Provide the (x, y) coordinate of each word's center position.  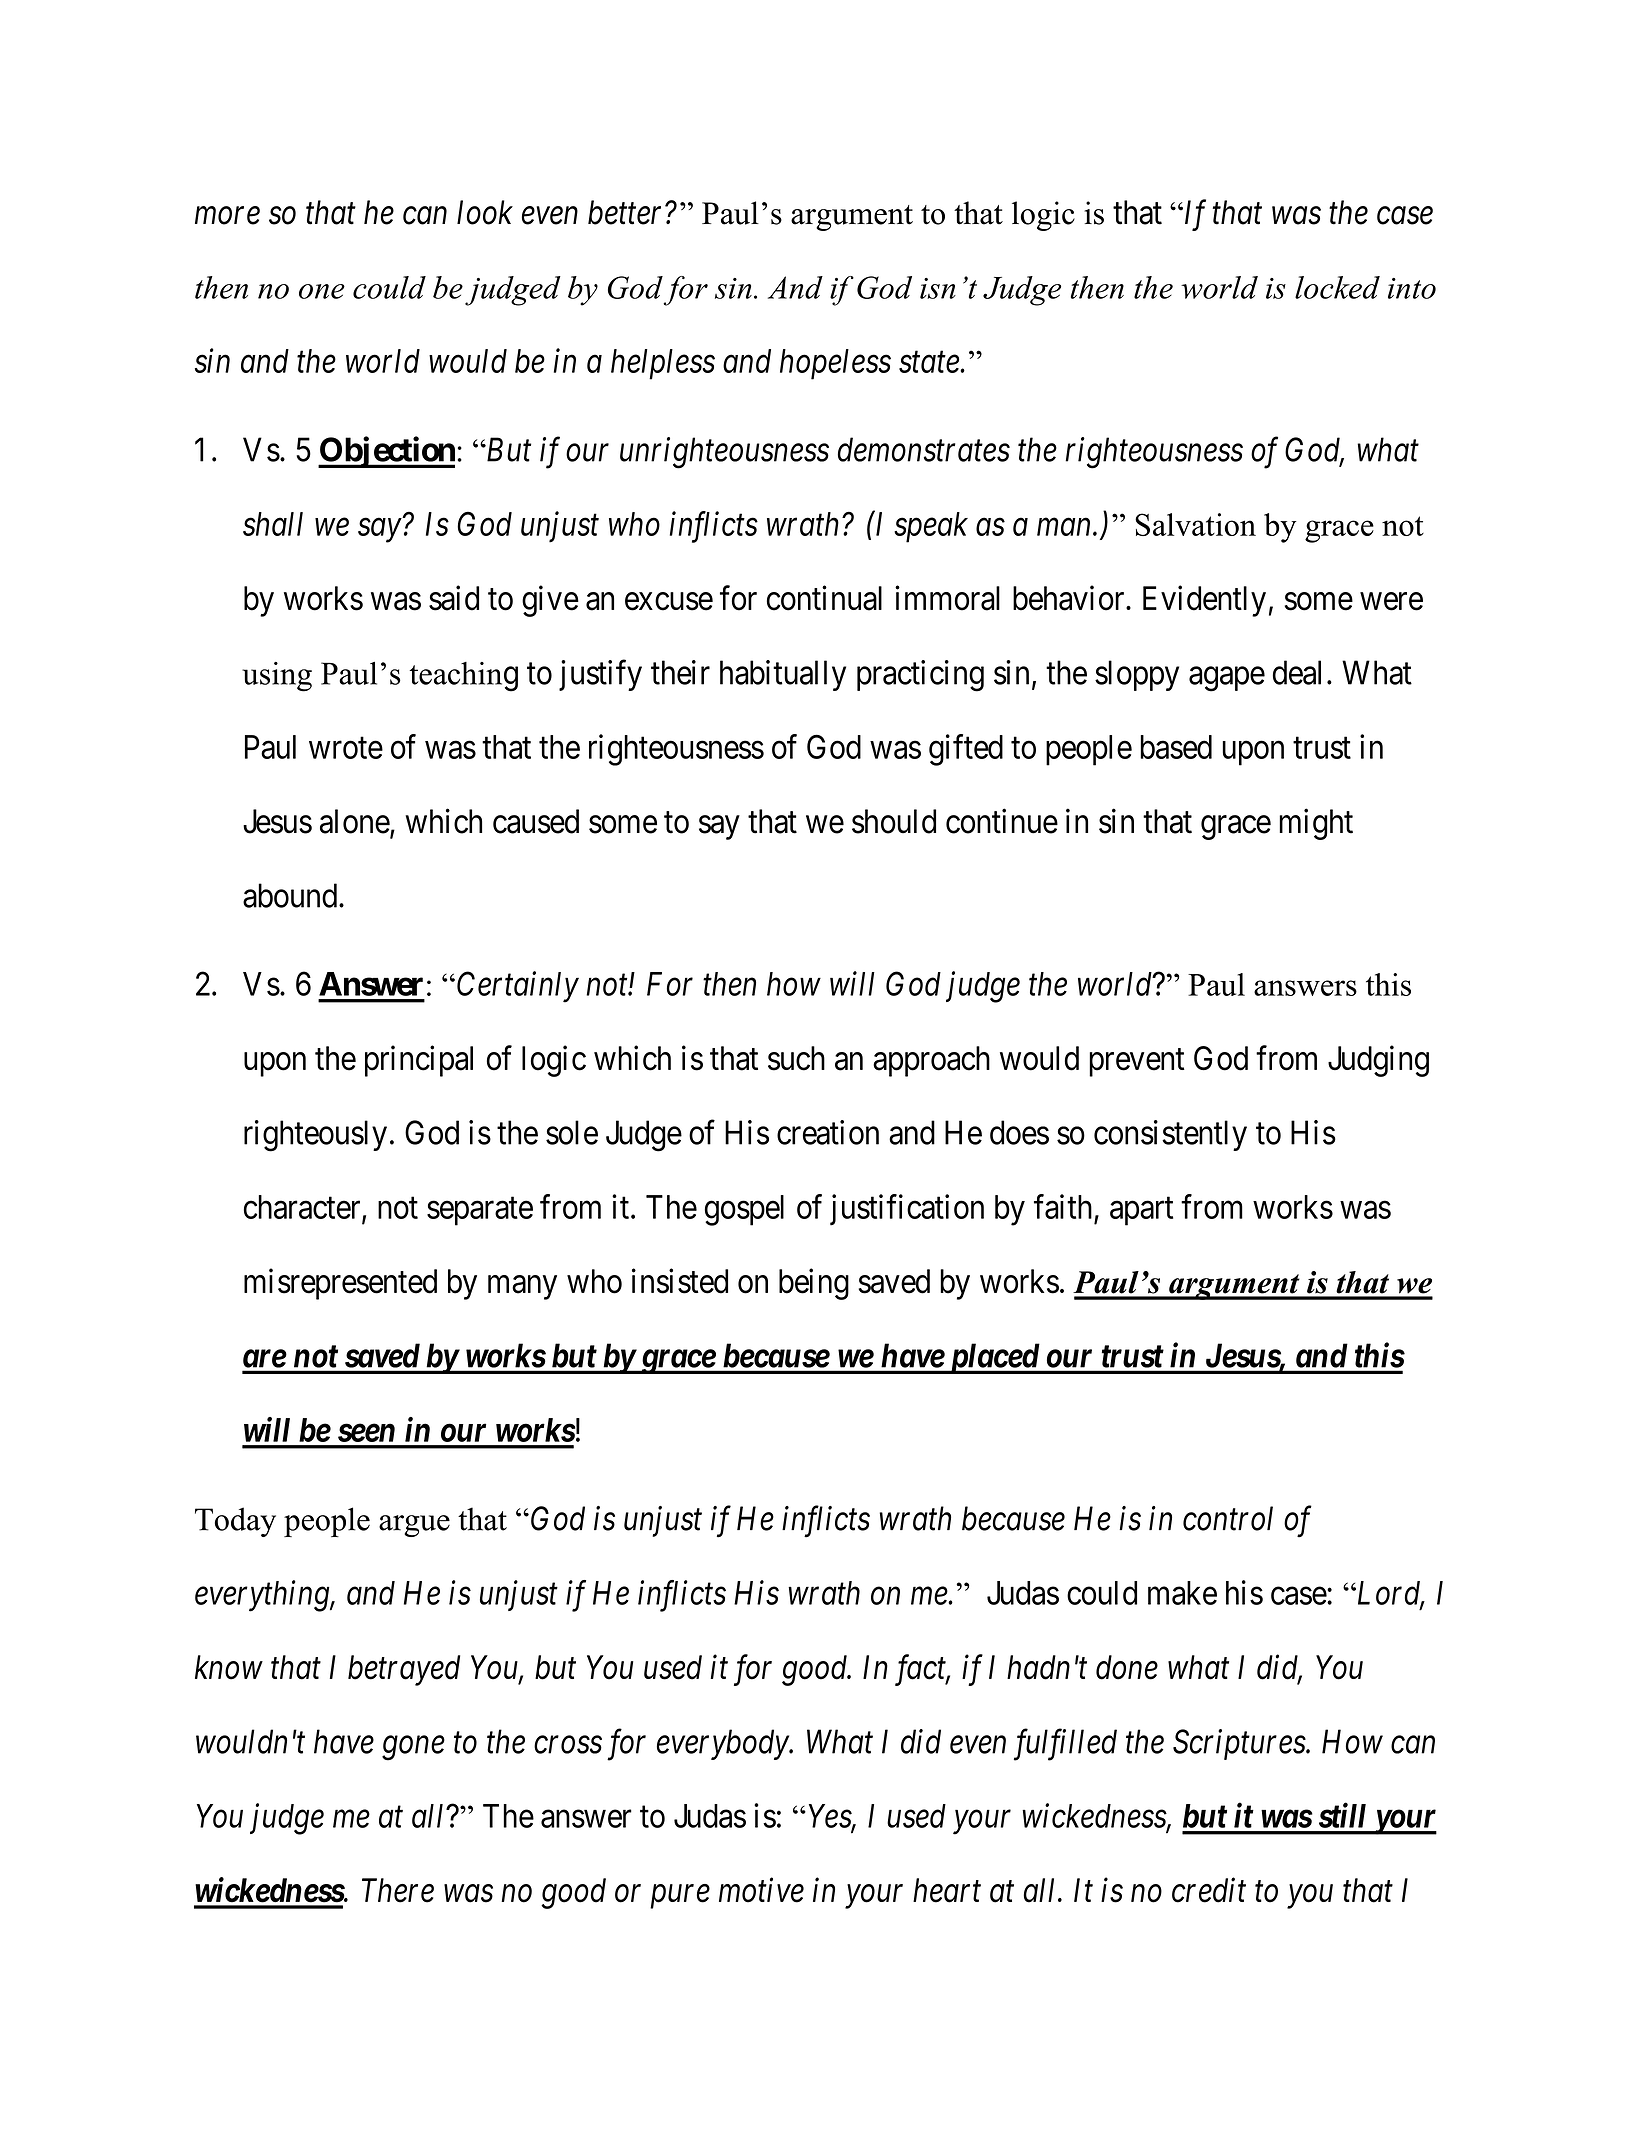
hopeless (835, 364)
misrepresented (340, 1284)
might (1316, 824)
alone (355, 821)
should (894, 821)
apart (1141, 1211)
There (398, 1890)
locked (1337, 287)
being (814, 1284)
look (485, 212)
